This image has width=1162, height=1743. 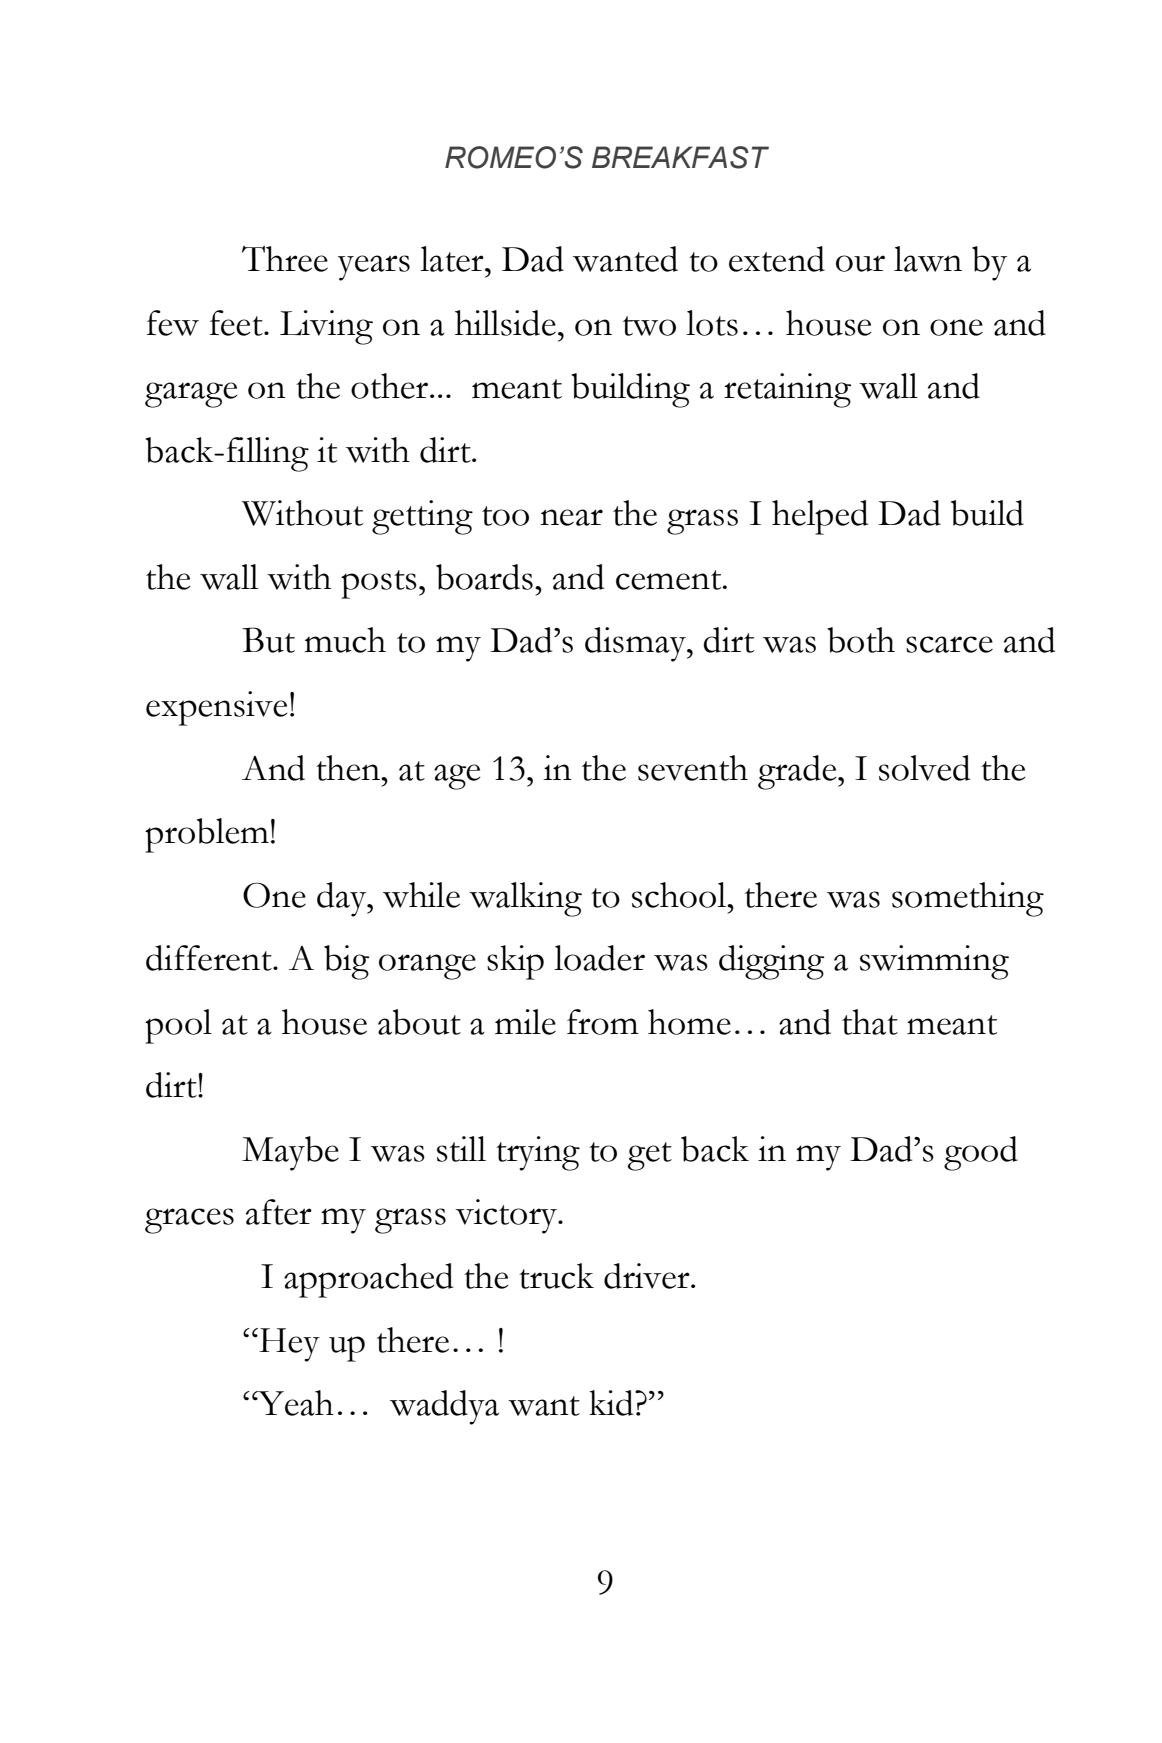 What do you see at coordinates (820, 517) in the image?
I see `helped` at bounding box center [820, 517].
